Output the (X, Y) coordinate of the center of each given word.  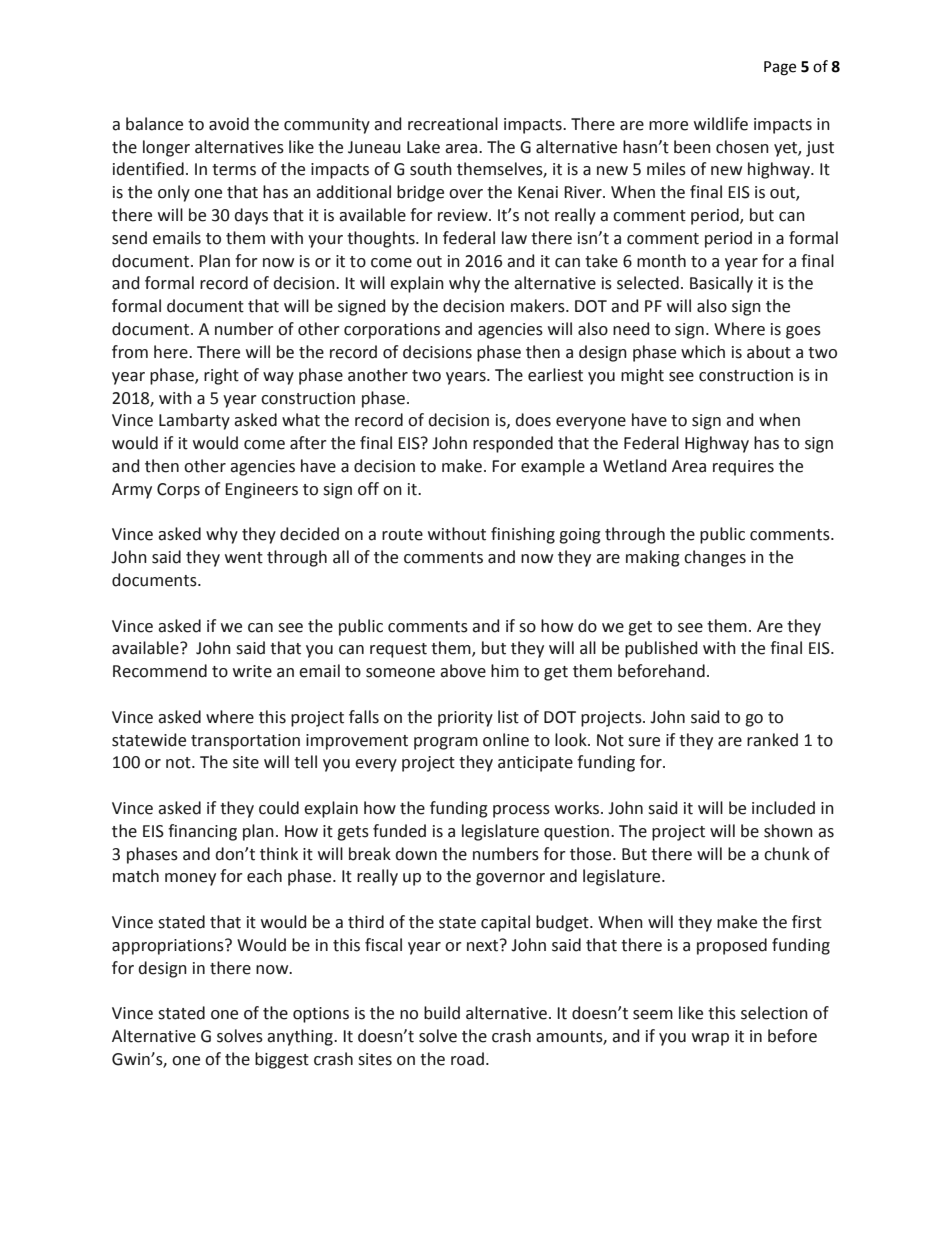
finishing (523, 535)
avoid (229, 124)
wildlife (721, 124)
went (244, 558)
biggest (282, 1060)
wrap (710, 1039)
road (467, 1059)
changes (715, 558)
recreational (453, 124)
